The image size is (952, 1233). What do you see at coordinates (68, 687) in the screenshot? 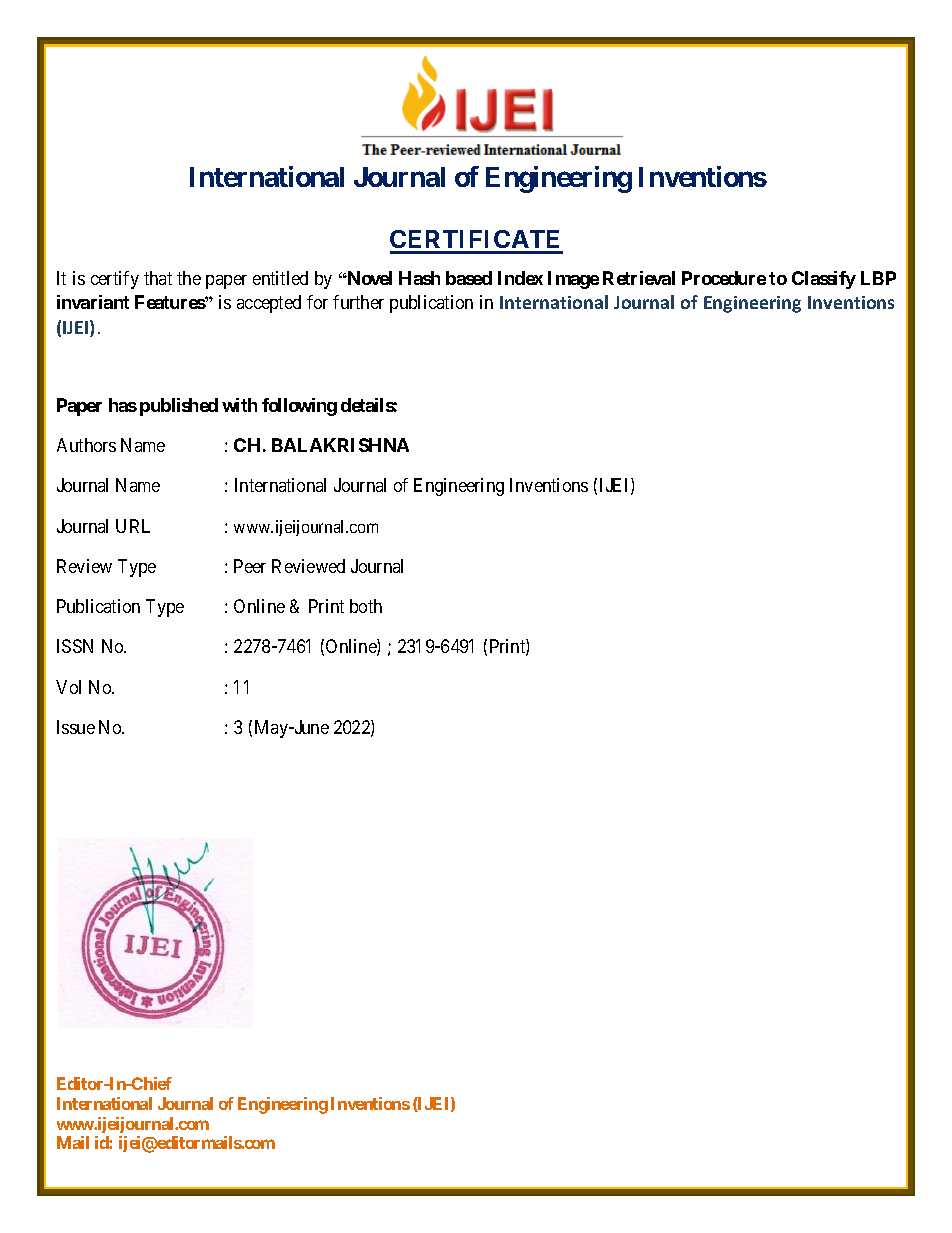
I see `Vol` at bounding box center [68, 687].
